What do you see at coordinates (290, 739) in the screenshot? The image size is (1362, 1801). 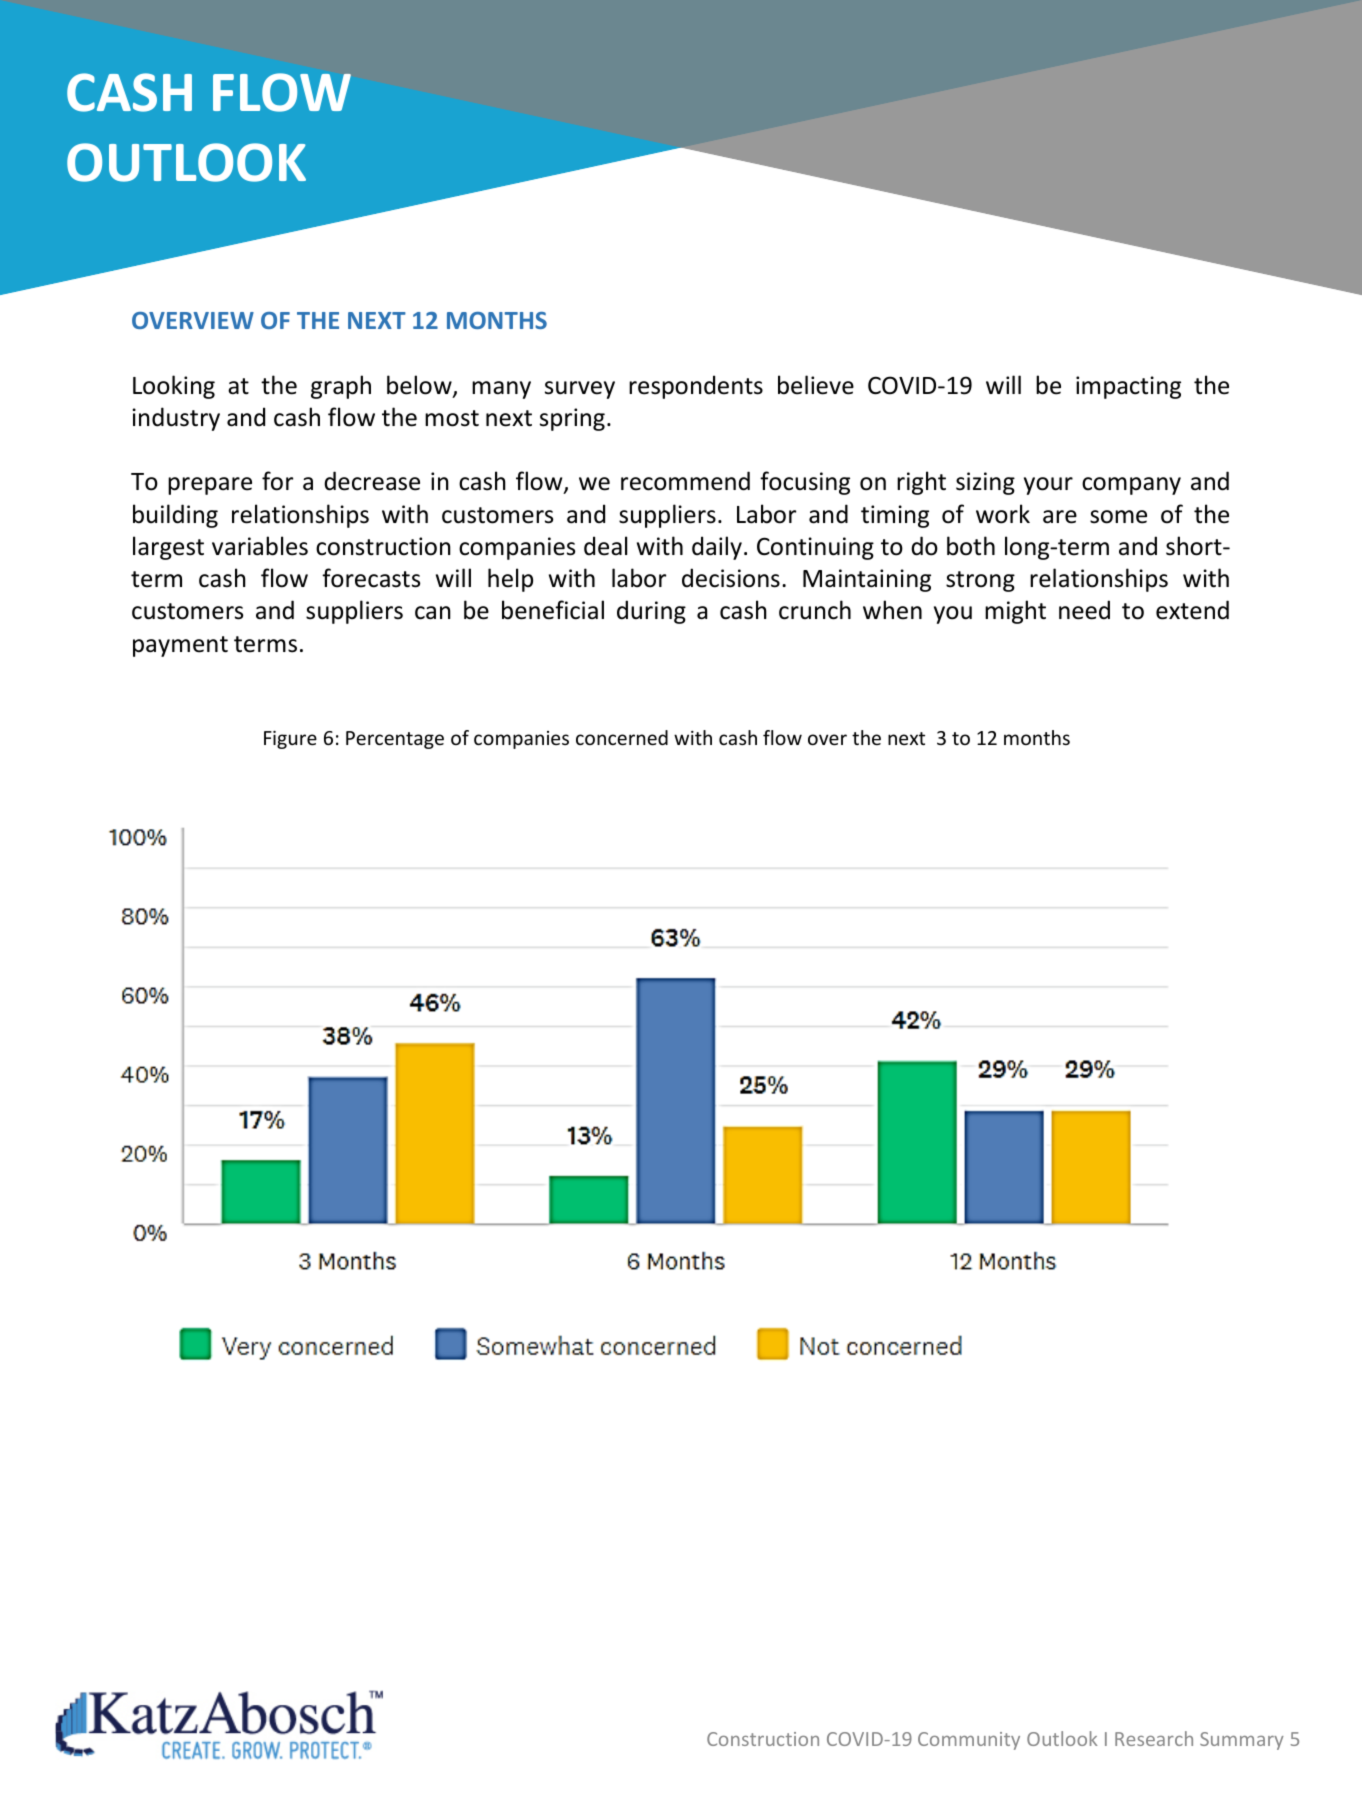 I see `Figure` at bounding box center [290, 739].
